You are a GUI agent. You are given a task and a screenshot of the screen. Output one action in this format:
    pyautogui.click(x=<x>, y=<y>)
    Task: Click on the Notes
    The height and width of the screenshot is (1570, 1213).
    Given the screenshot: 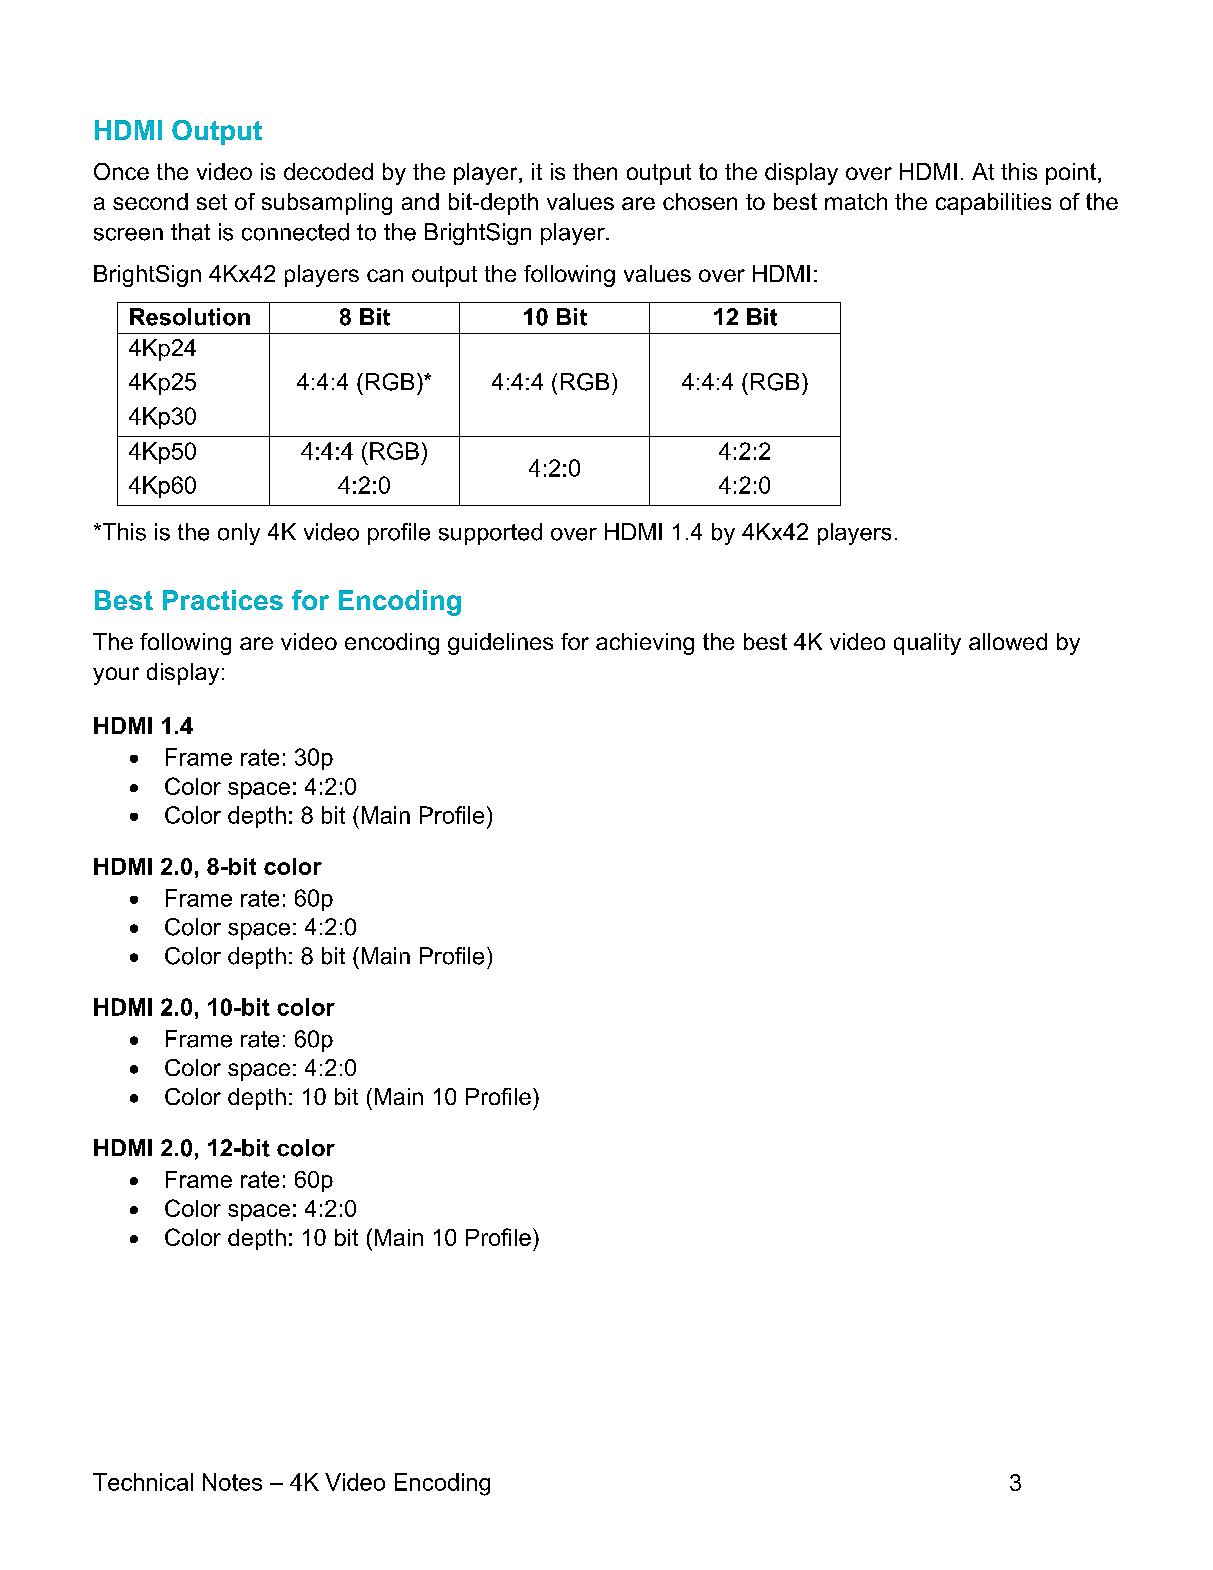 What is the action you would take?
    pyautogui.click(x=232, y=1482)
